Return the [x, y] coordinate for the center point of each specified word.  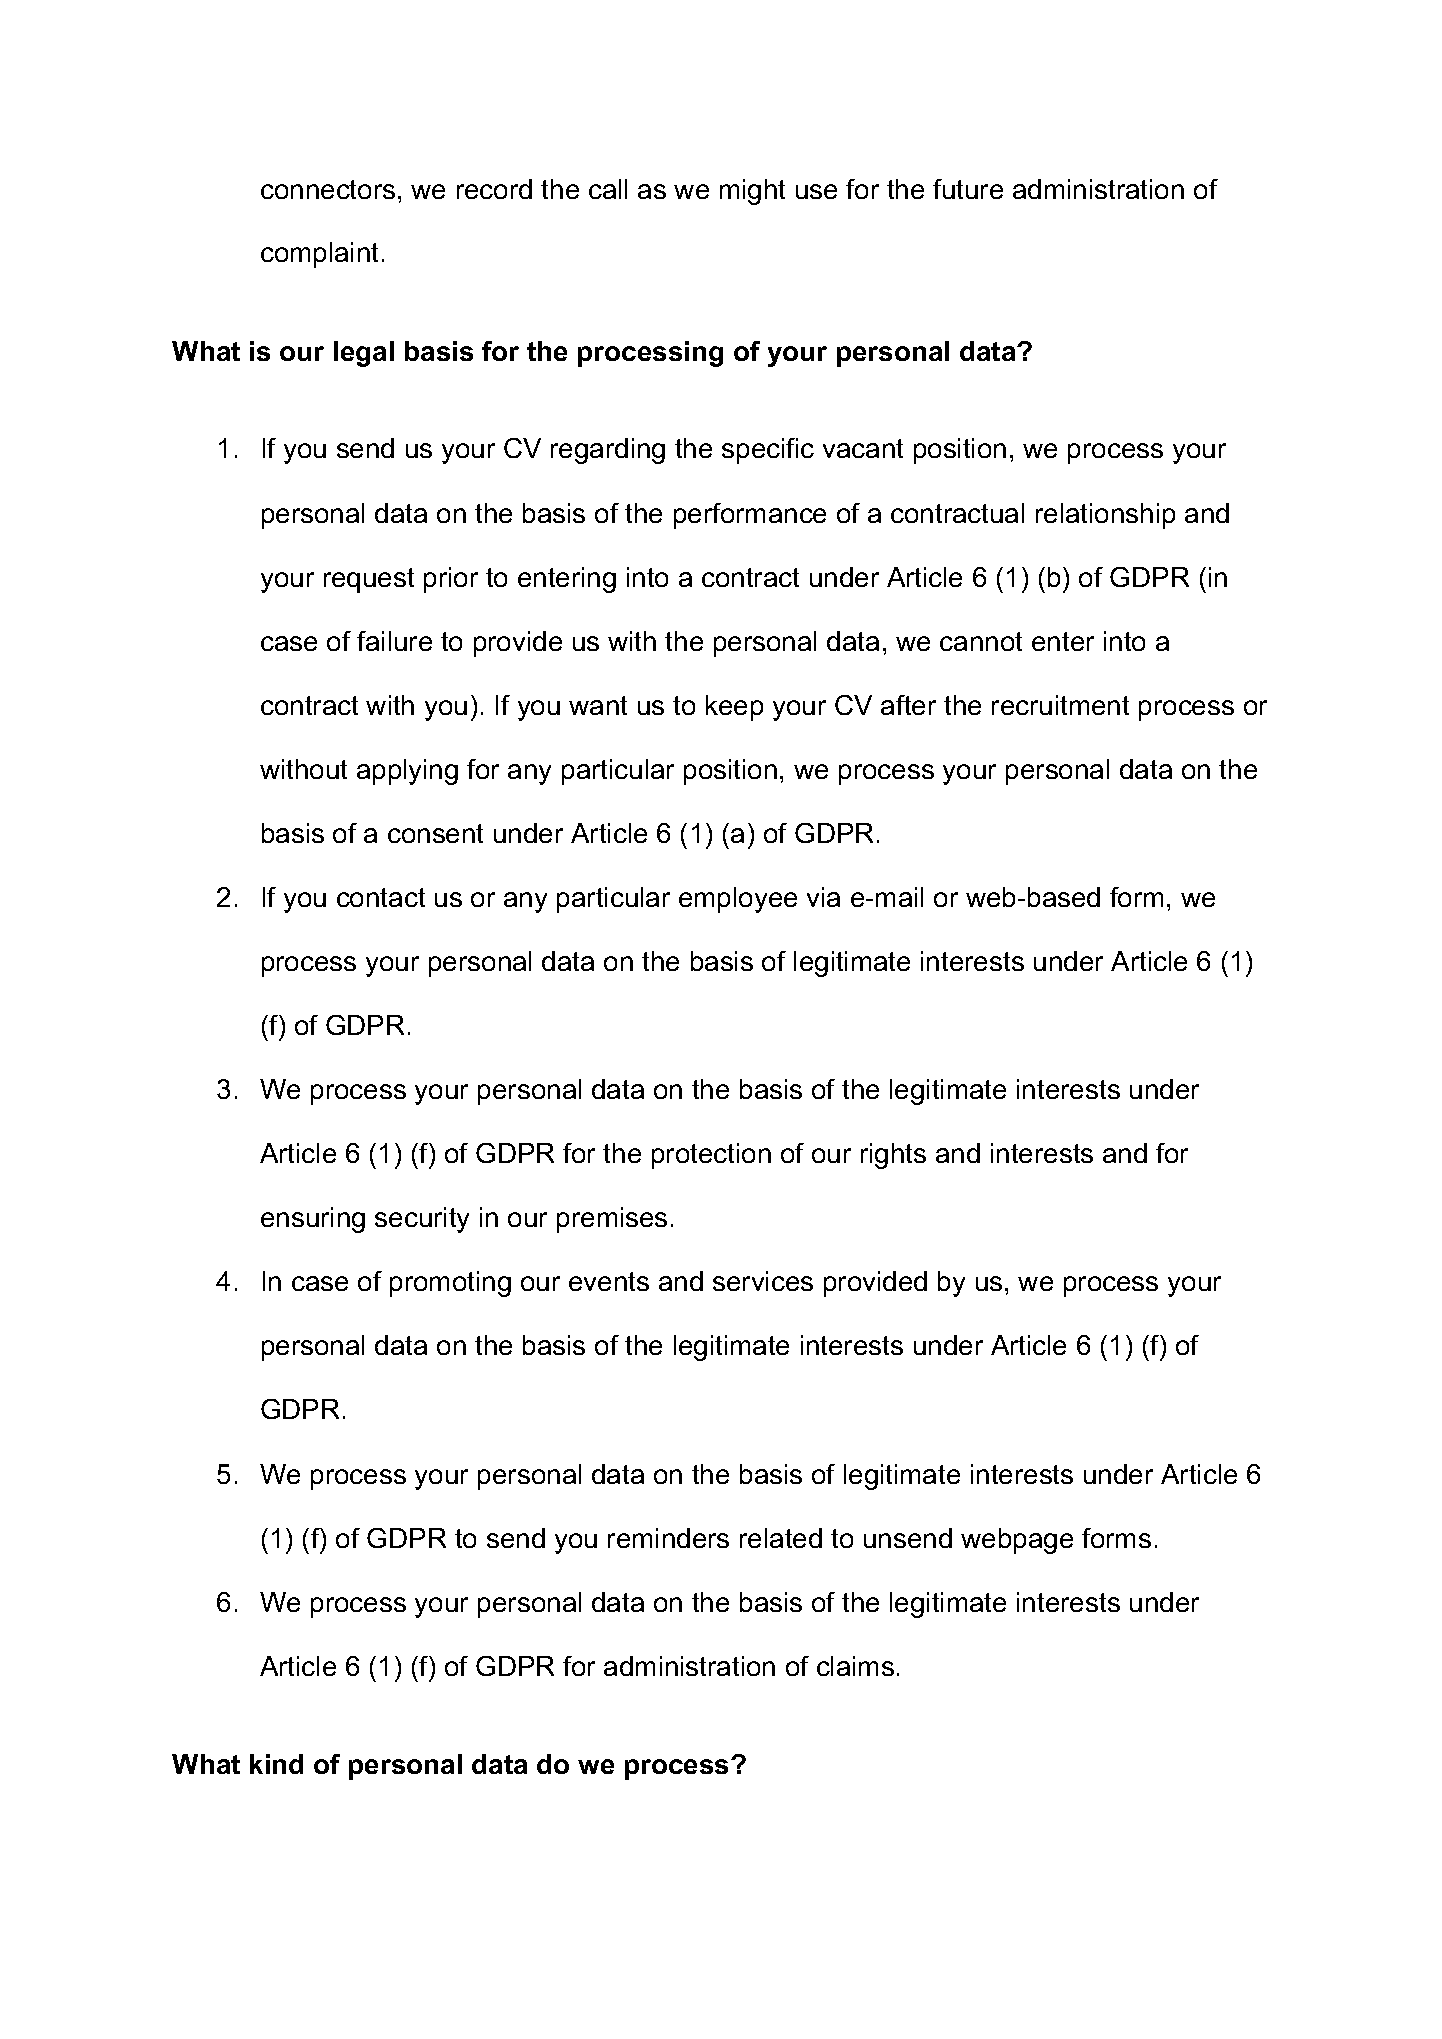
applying [407, 772]
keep [734, 708]
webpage [1017, 1541]
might [752, 192]
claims [855, 1666]
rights [893, 1156]
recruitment [1060, 705]
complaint [319, 255]
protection [711, 1156]
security [422, 1220]
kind [276, 1764]
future [968, 189]
